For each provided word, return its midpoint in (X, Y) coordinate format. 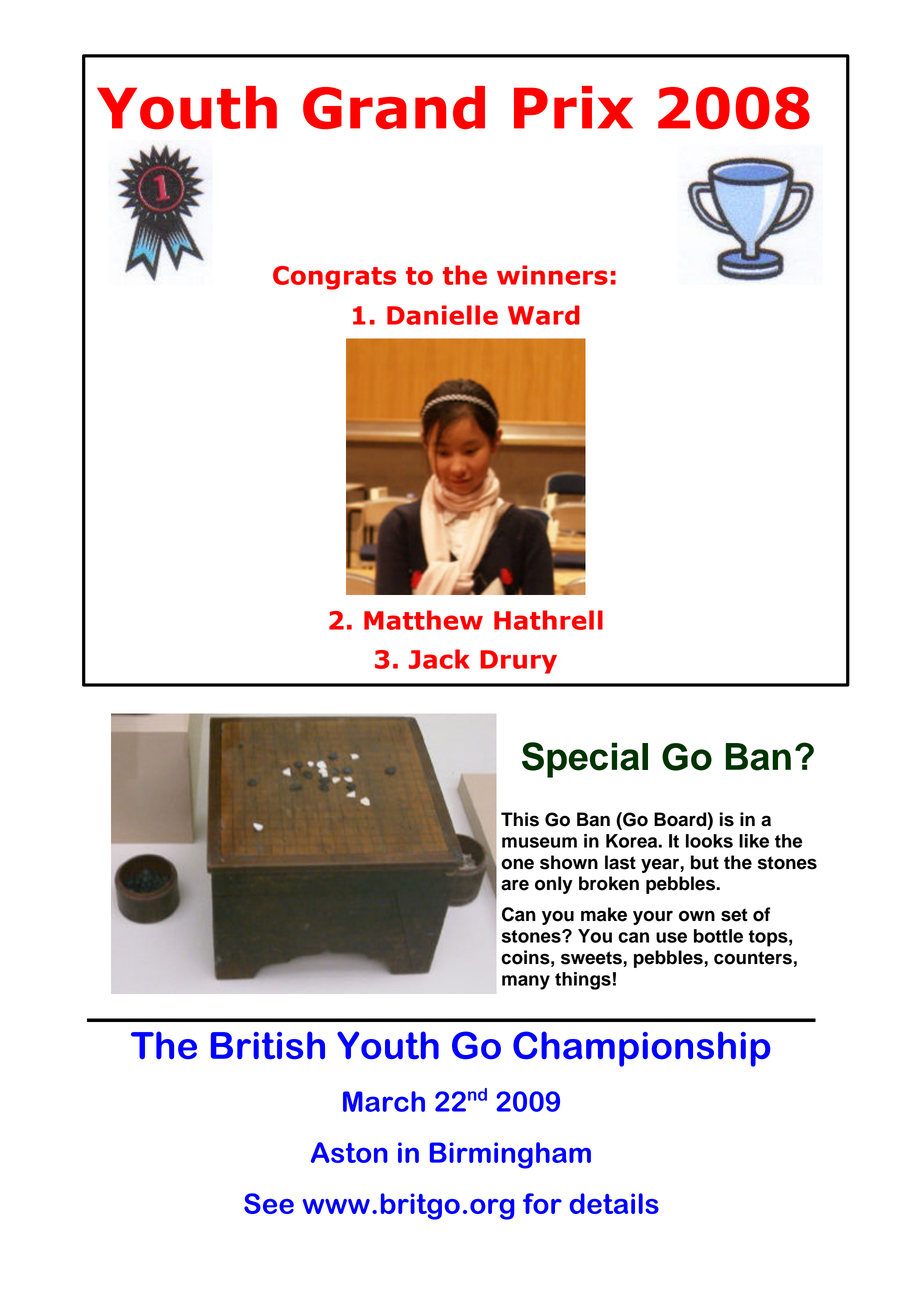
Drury (519, 662)
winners (552, 275)
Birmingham (510, 1155)
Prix (573, 107)
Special (585, 760)
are (515, 885)
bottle (718, 936)
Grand (394, 107)
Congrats (334, 278)
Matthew (423, 620)
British (268, 1045)
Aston (349, 1152)
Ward (544, 315)
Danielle (442, 315)
